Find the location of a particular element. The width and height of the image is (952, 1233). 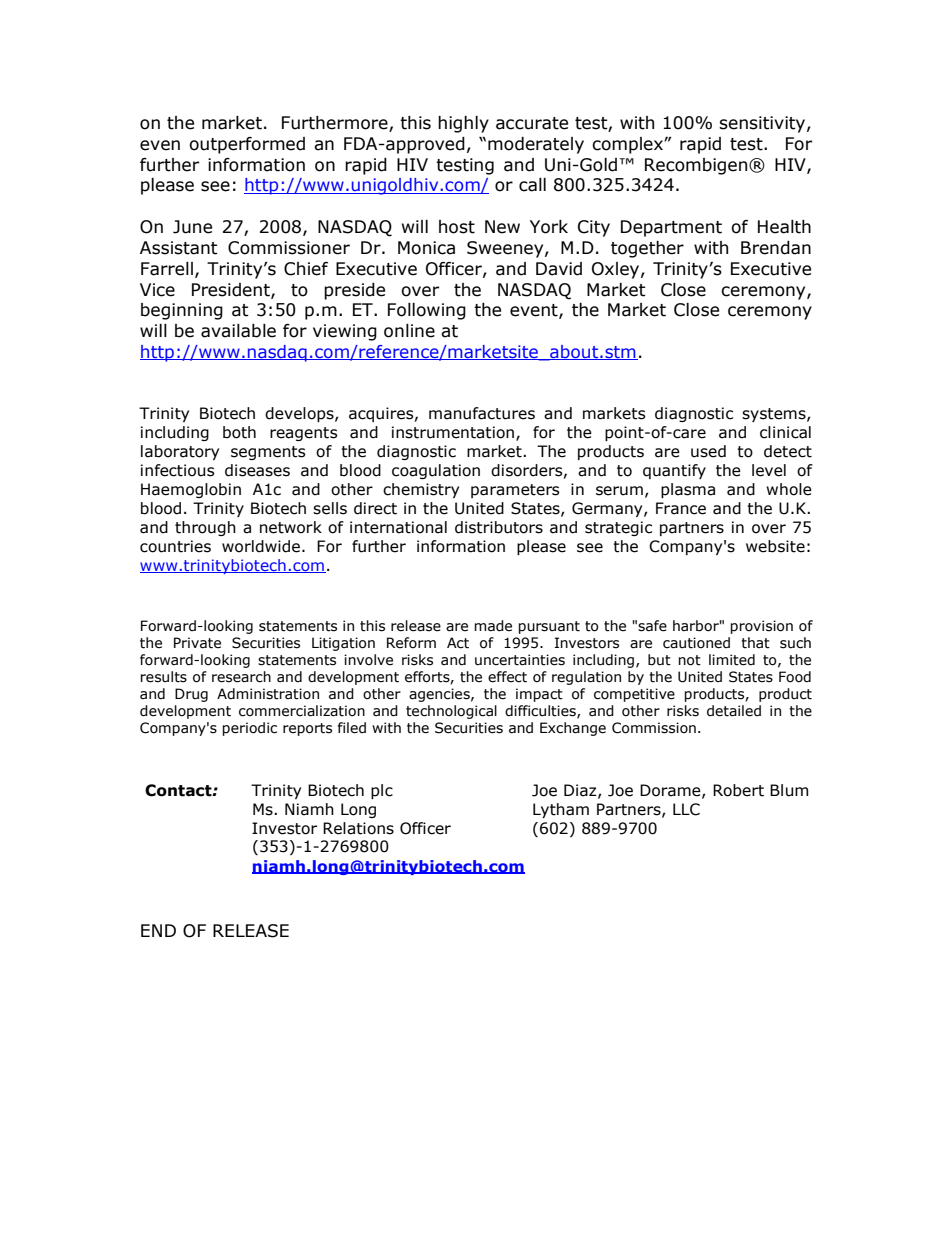

Department is located at coordinates (671, 228).
